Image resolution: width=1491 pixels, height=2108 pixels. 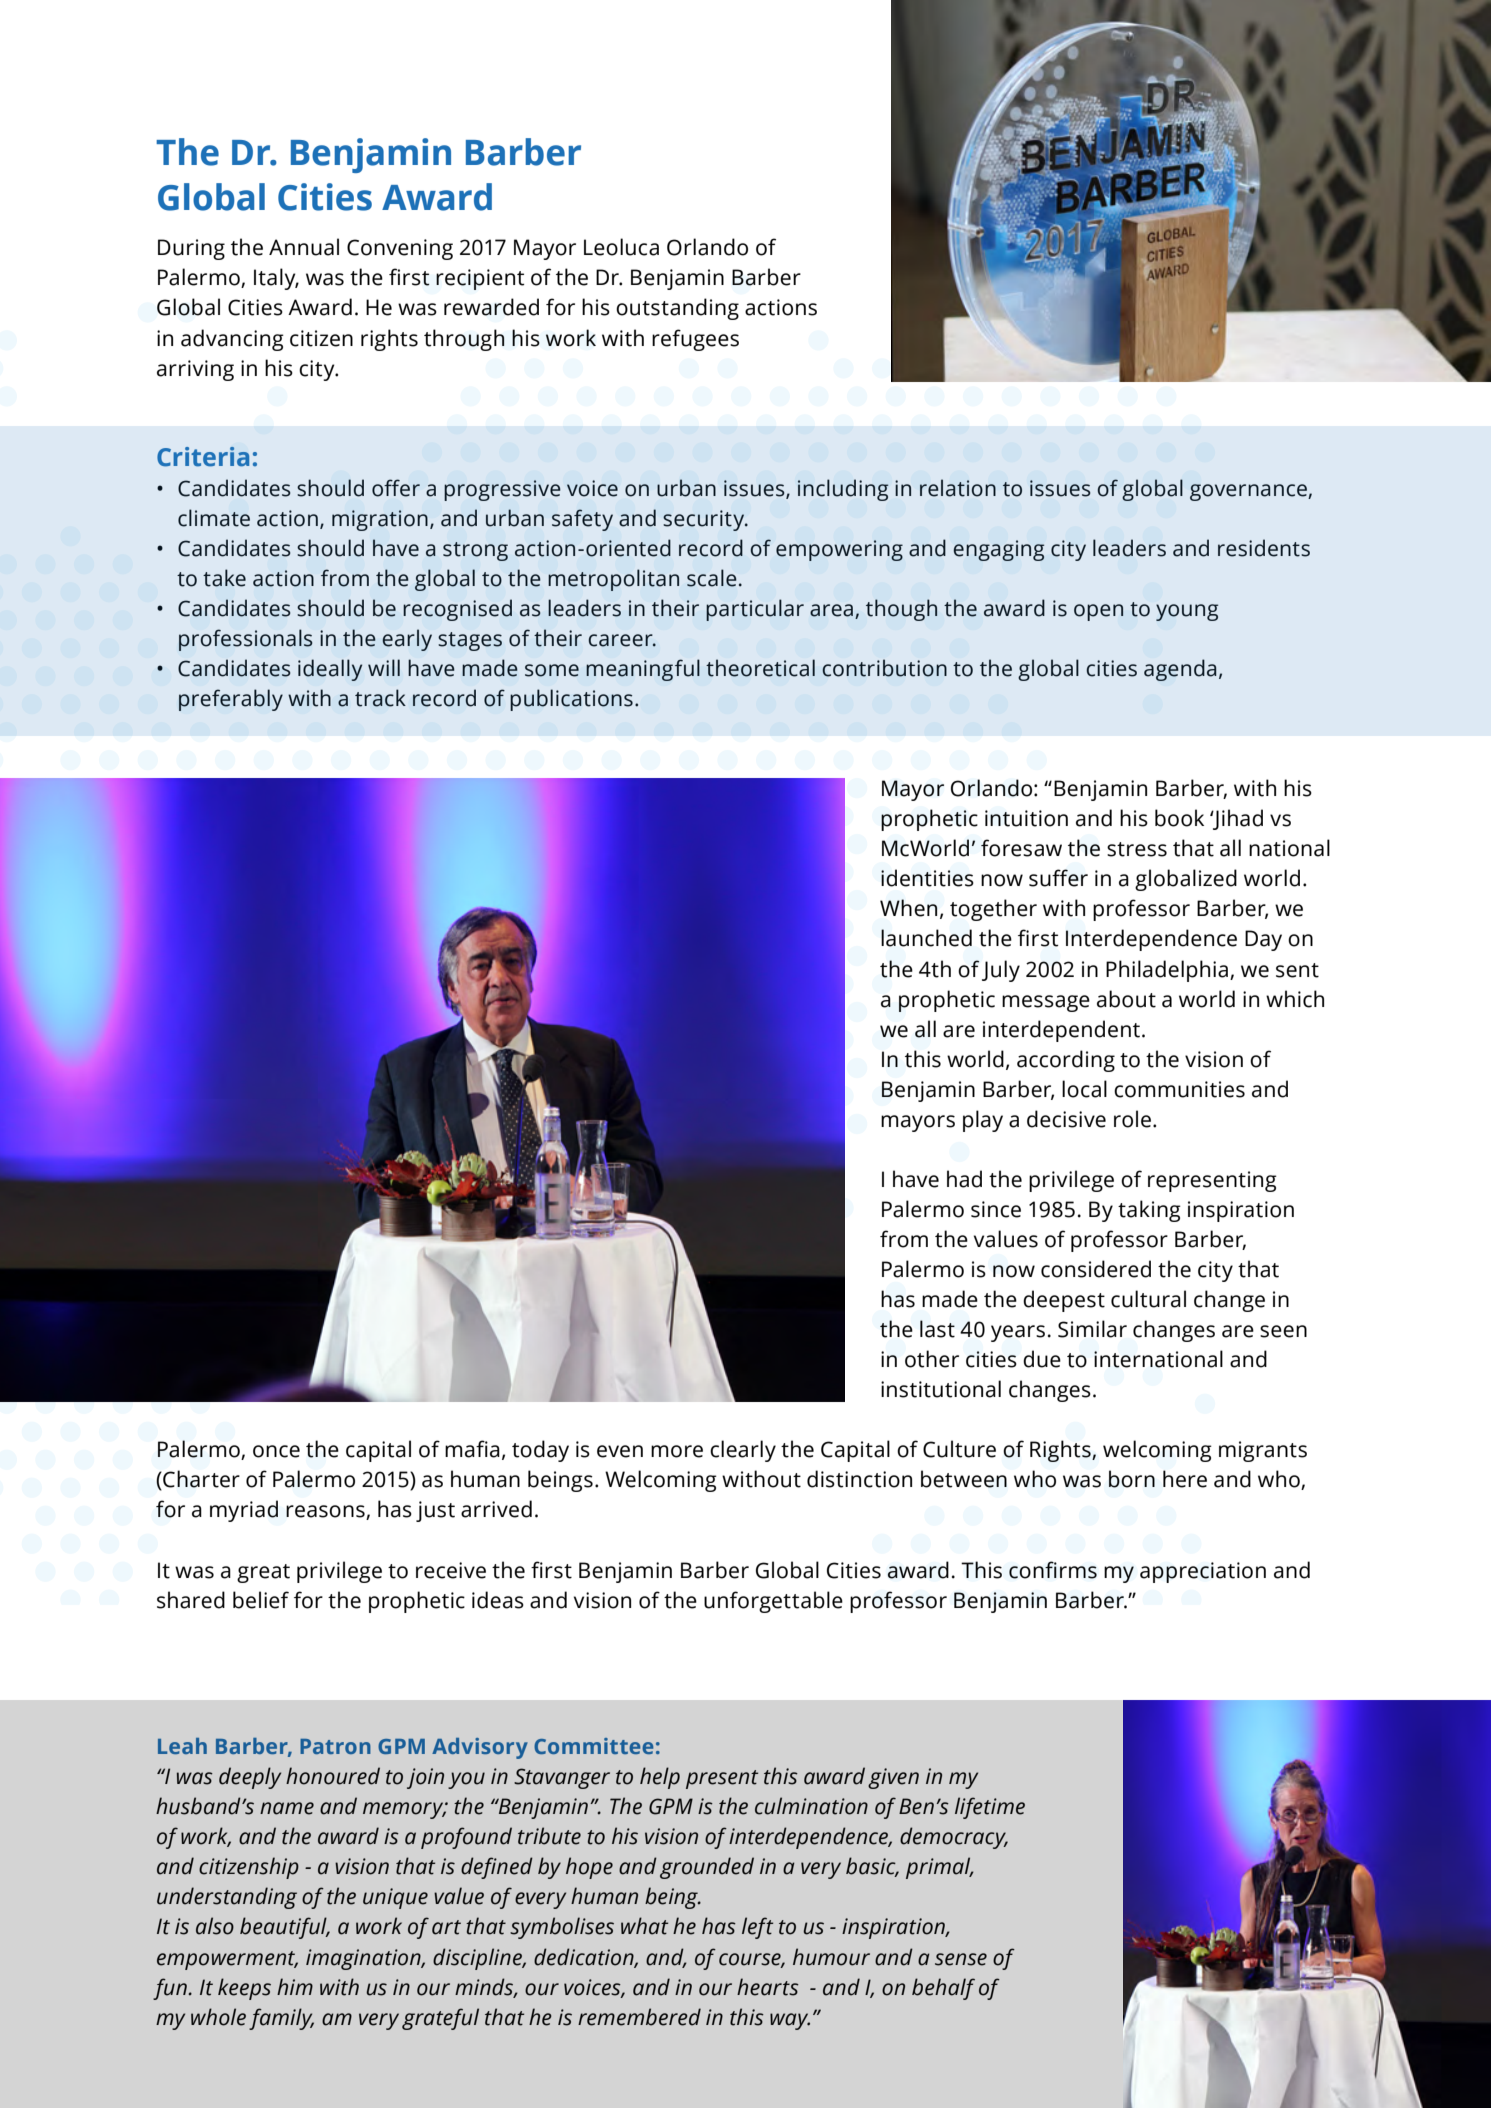 What do you see at coordinates (231, 700) in the document?
I see `preferably` at bounding box center [231, 700].
